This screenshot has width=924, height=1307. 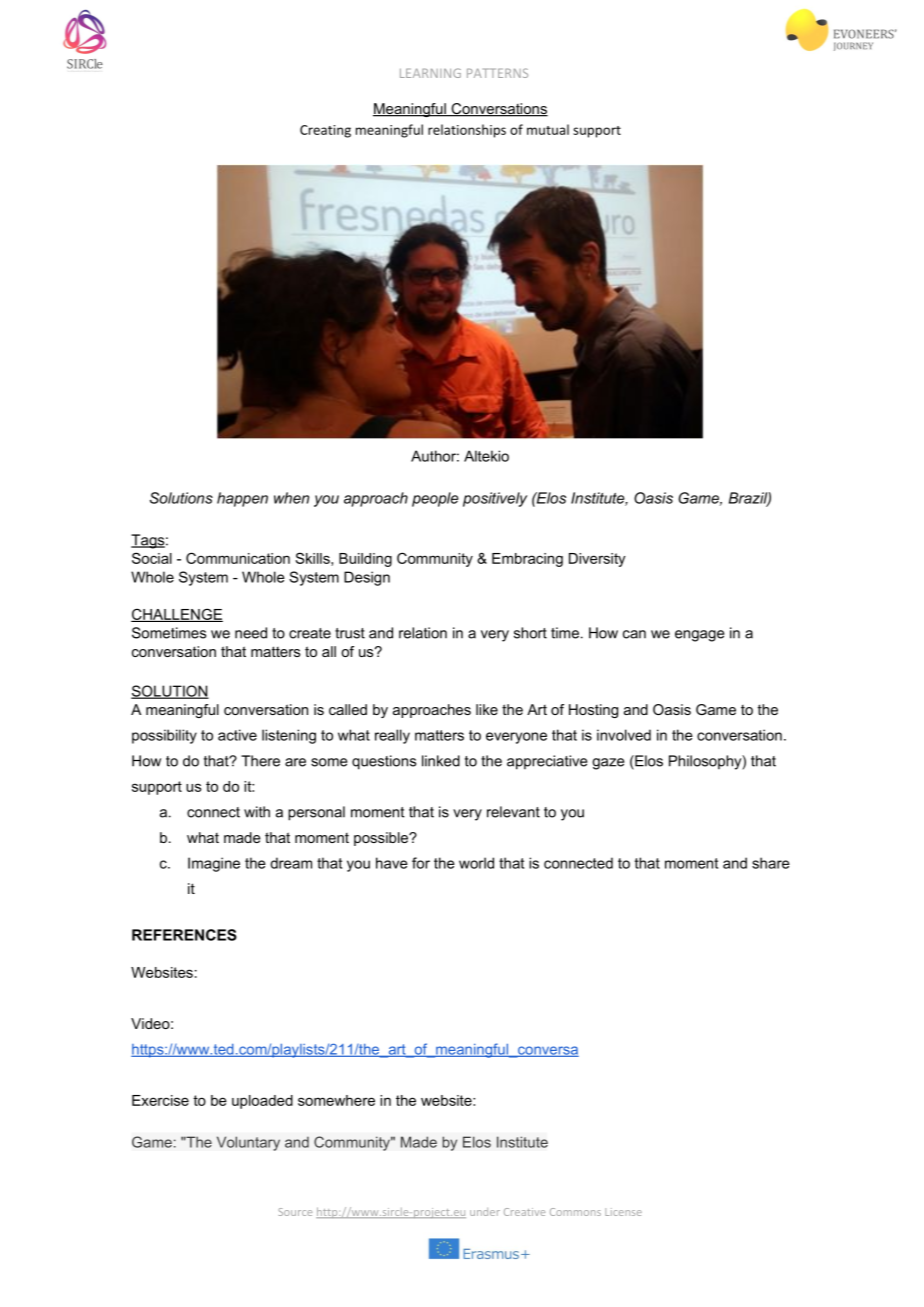 What do you see at coordinates (441, 761) in the screenshot?
I see `linked` at bounding box center [441, 761].
